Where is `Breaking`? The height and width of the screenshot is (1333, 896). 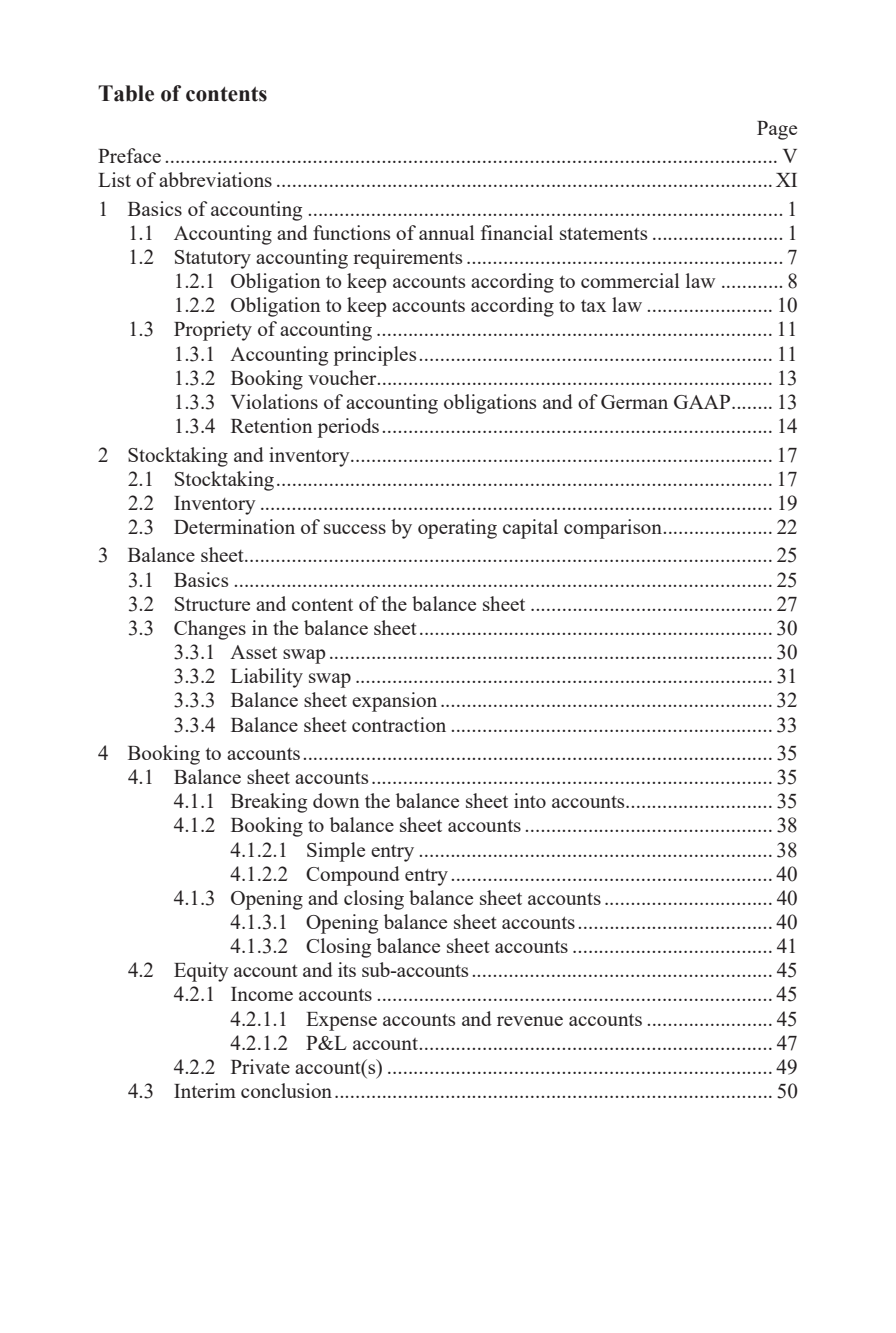
Breaking is located at coordinates (269, 803).
